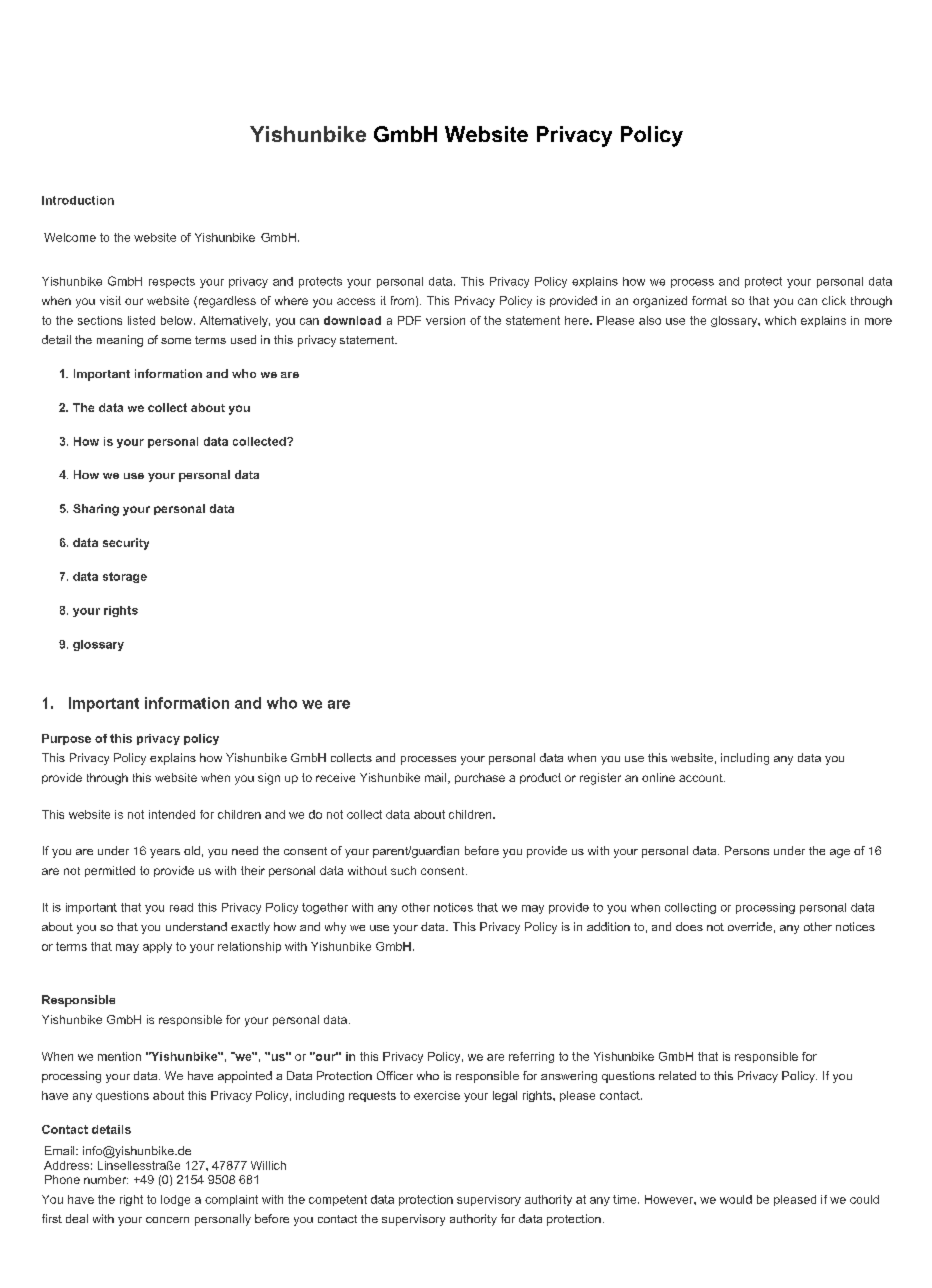 The height and width of the image is (1288, 932). I want to click on competent, so click(338, 1200).
